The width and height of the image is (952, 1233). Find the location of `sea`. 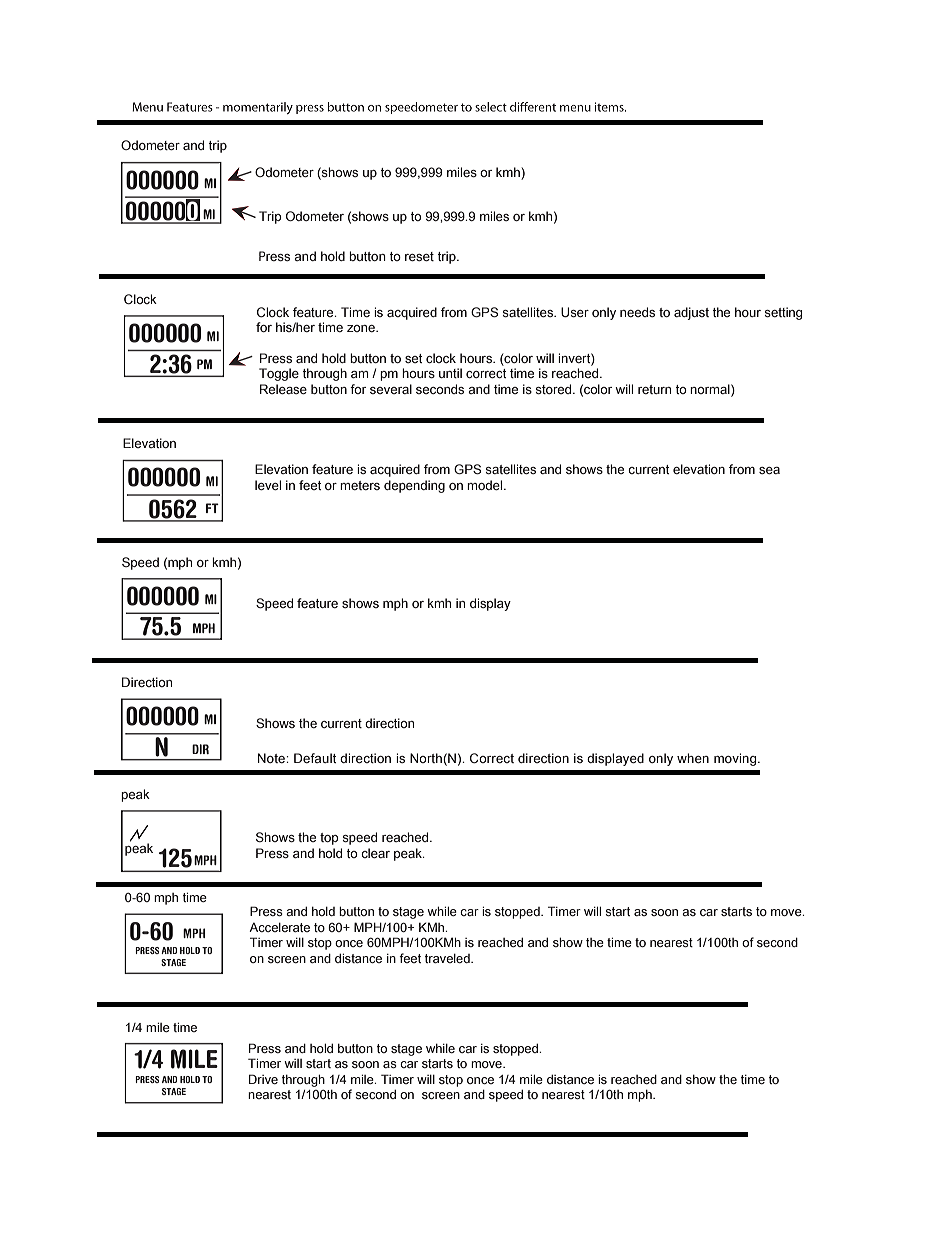

sea is located at coordinates (769, 470).
